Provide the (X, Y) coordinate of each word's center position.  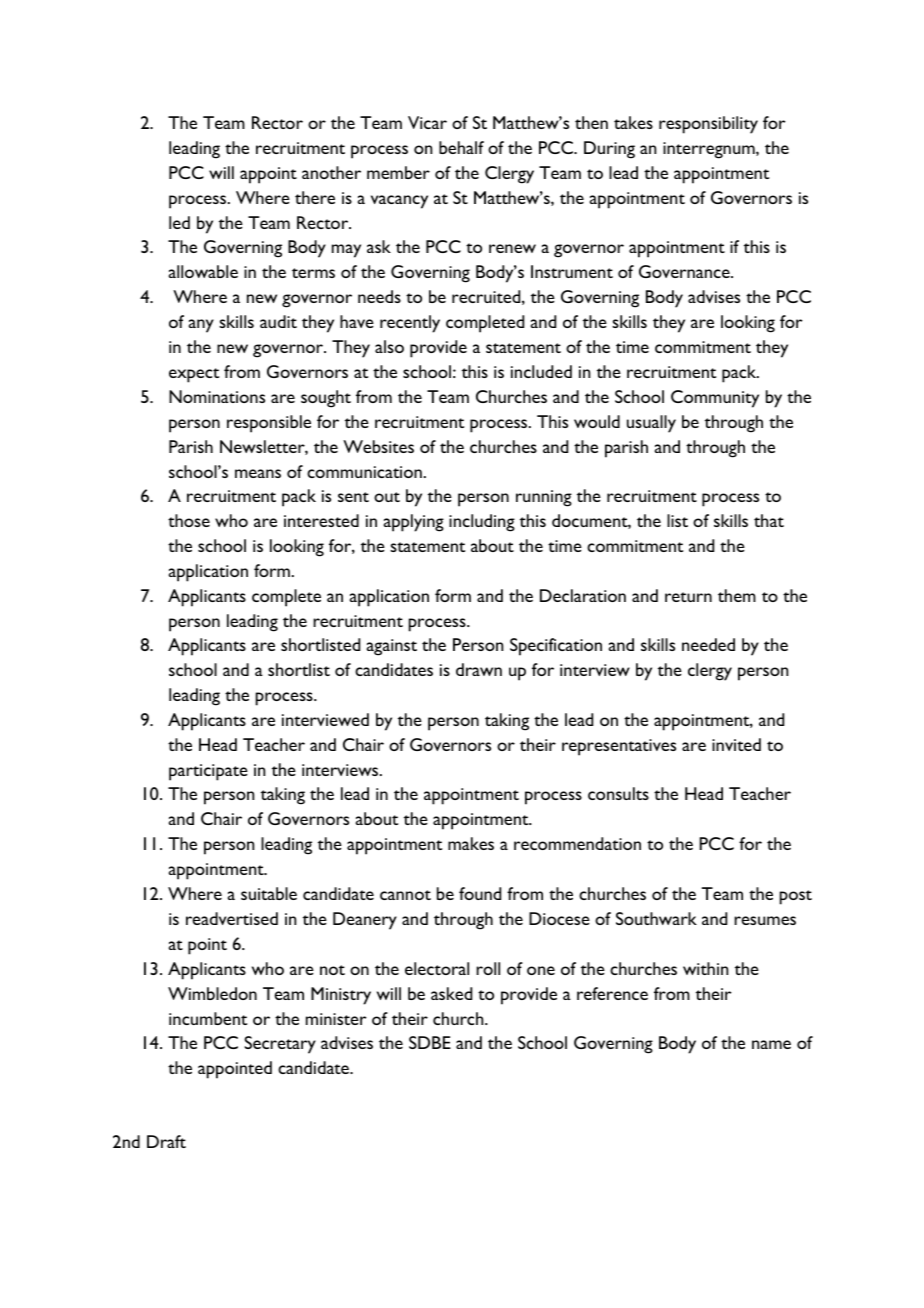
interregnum (710, 150)
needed (708, 644)
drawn (479, 669)
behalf (461, 147)
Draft (166, 1141)
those (189, 520)
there (315, 197)
